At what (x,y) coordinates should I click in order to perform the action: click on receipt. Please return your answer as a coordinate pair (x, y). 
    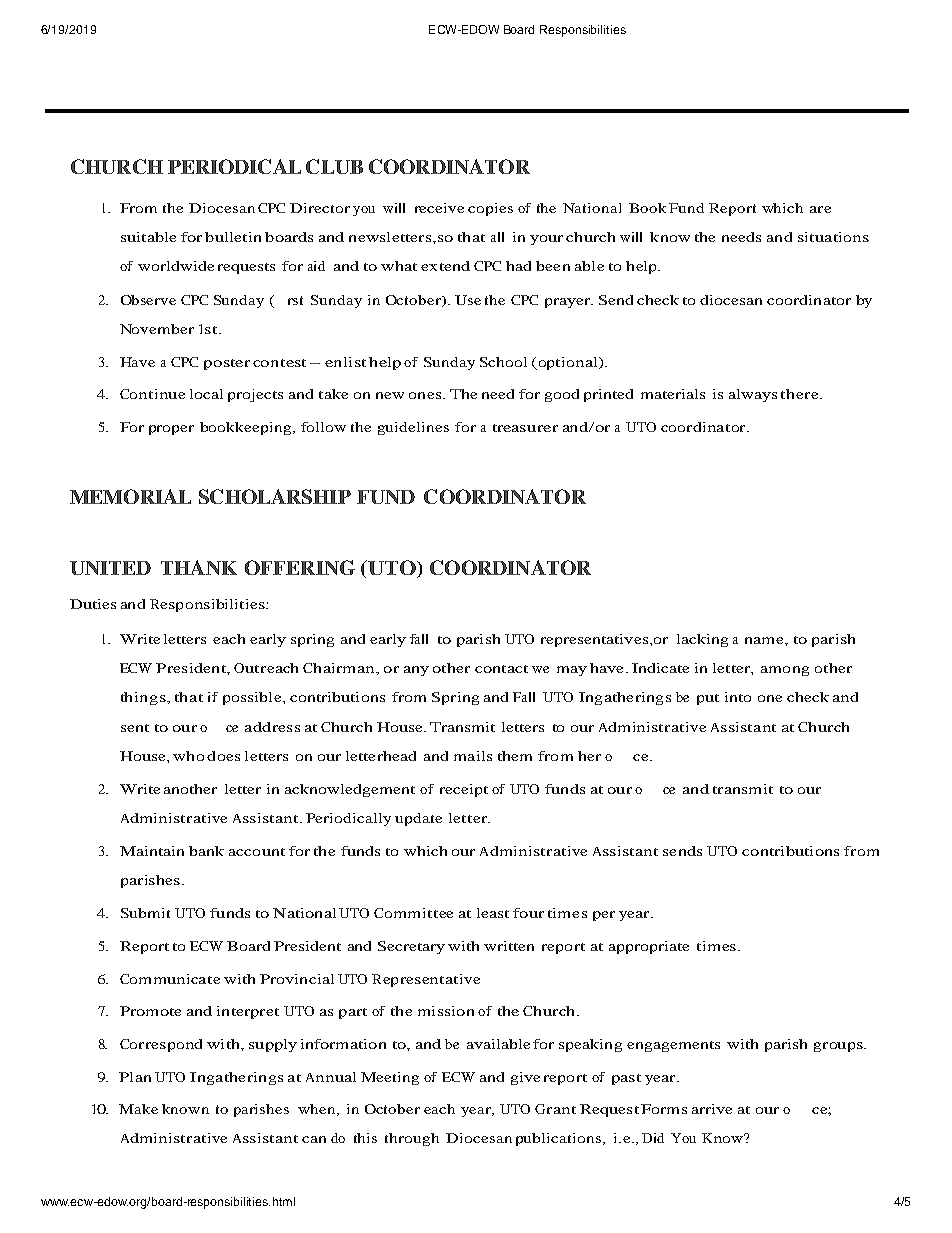
    Looking at the image, I should click on (464, 790).
